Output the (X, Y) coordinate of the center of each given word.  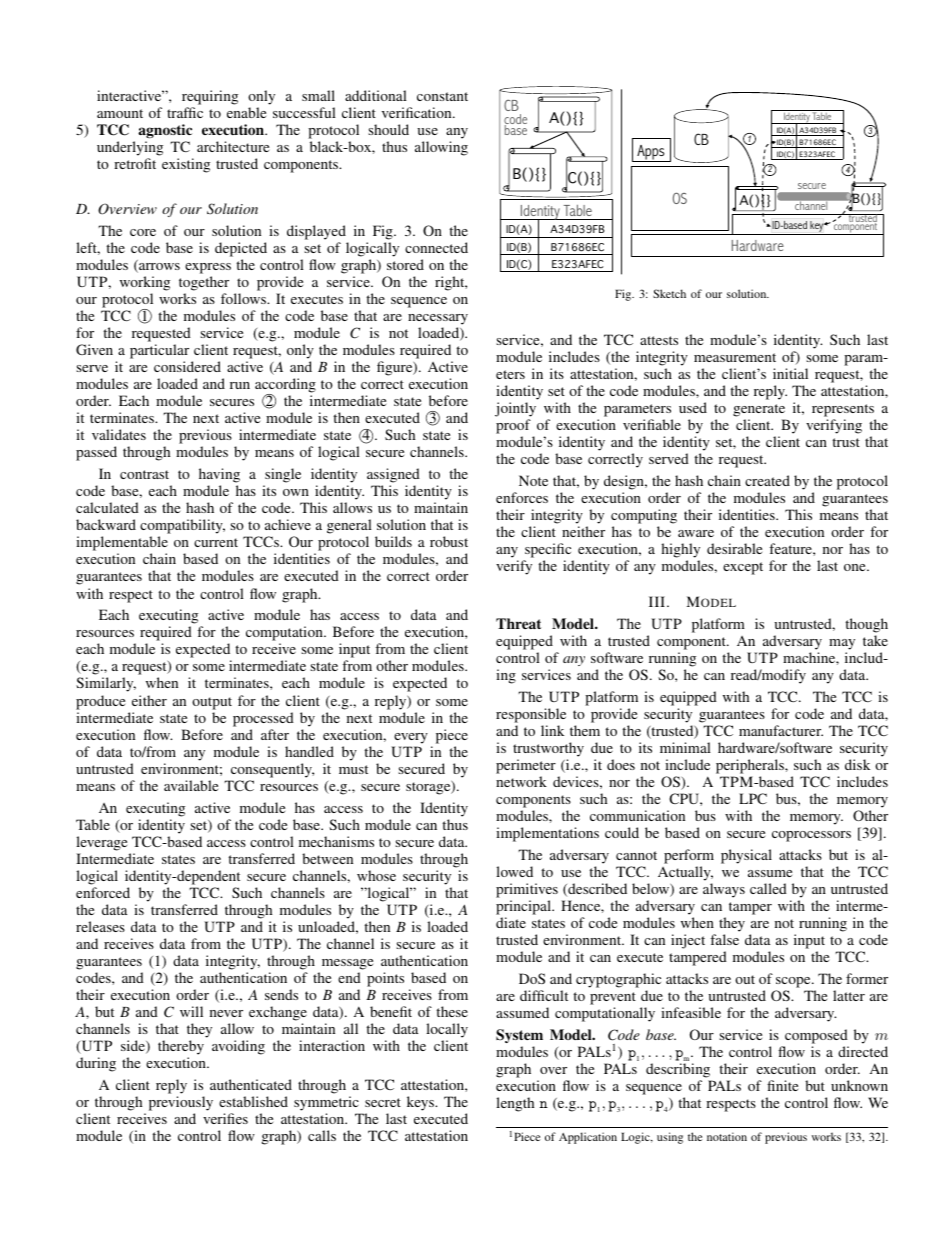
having (219, 475)
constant (442, 96)
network (521, 781)
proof (513, 428)
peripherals (751, 766)
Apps (651, 153)
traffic (185, 112)
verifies (225, 1118)
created (767, 480)
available (191, 785)
